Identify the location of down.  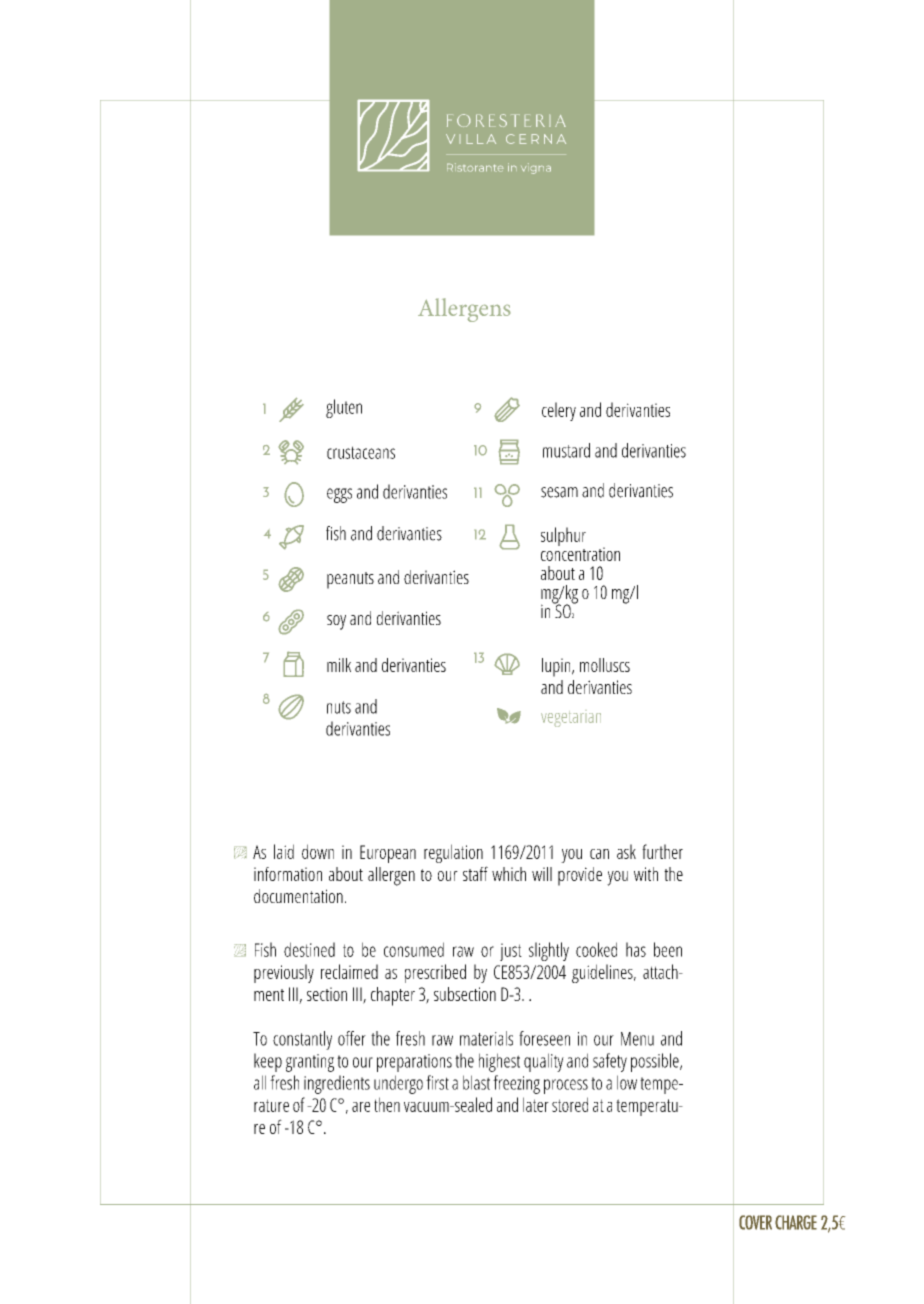
(318, 851).
